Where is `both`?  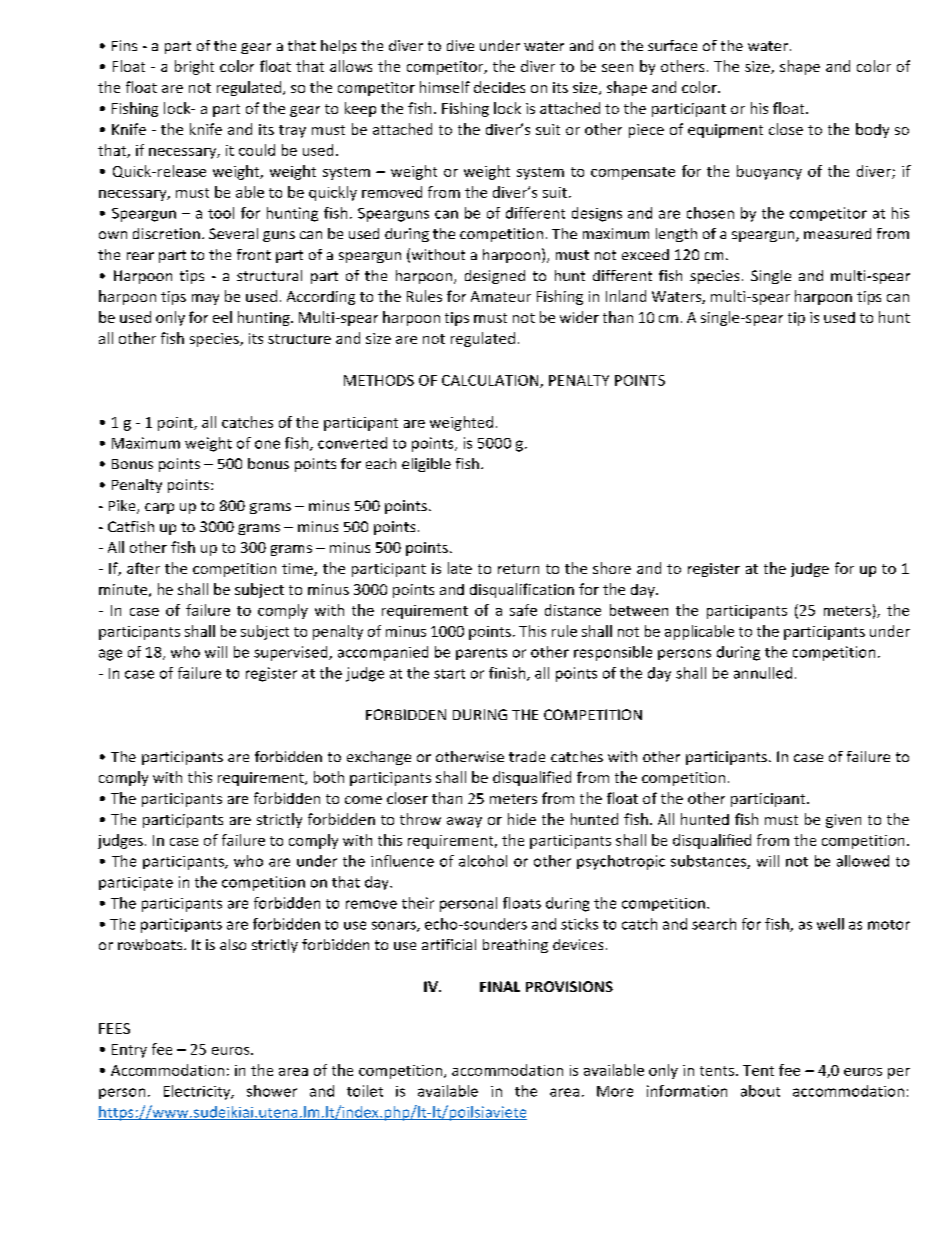 both is located at coordinates (329, 777).
